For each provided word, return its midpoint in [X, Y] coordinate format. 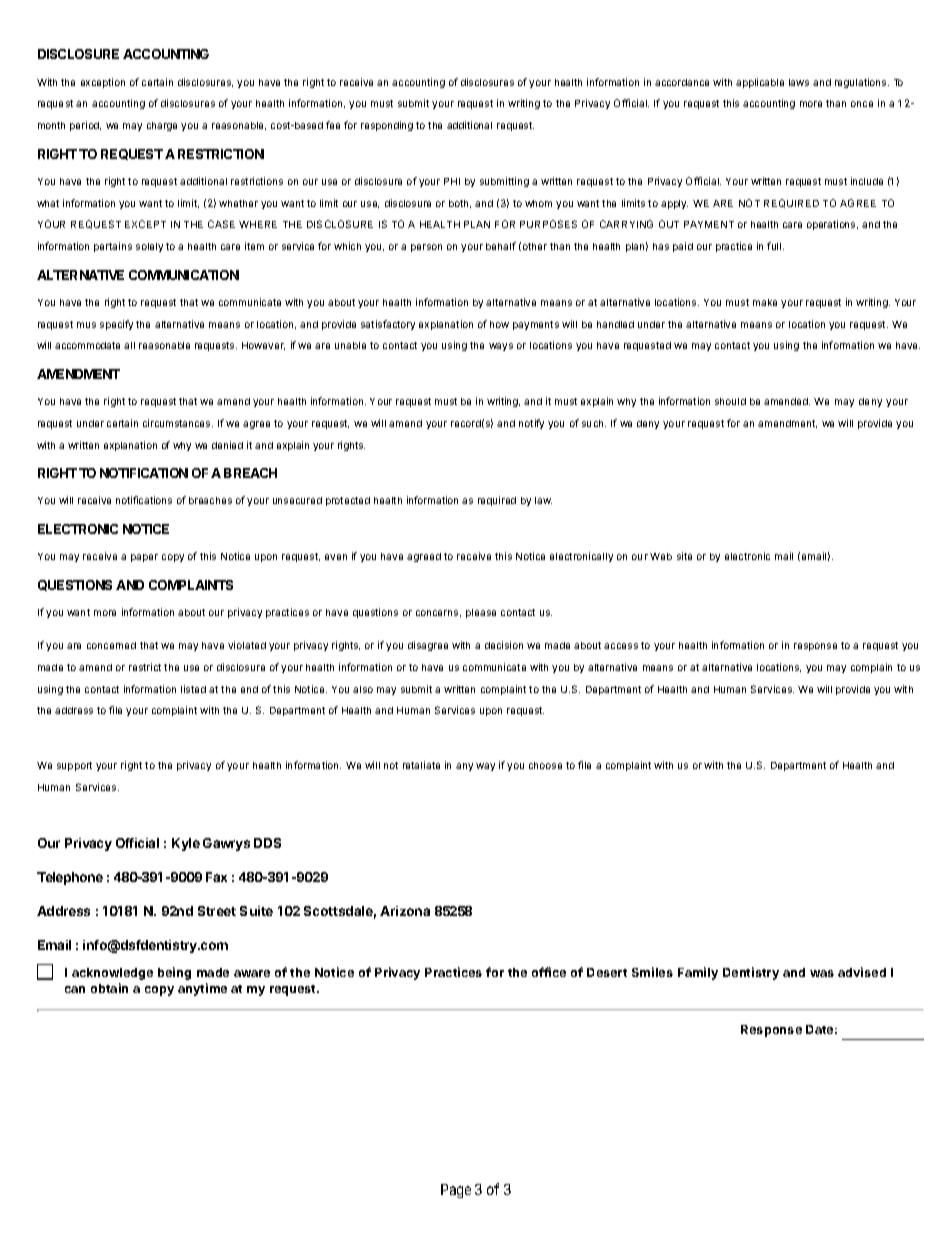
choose [545, 765]
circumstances [178, 423]
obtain [109, 988]
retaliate [421, 765]
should [730, 401]
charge [162, 126]
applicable [760, 83]
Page [456, 1191]
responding [387, 126]
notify [531, 424]
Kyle [186, 844]
